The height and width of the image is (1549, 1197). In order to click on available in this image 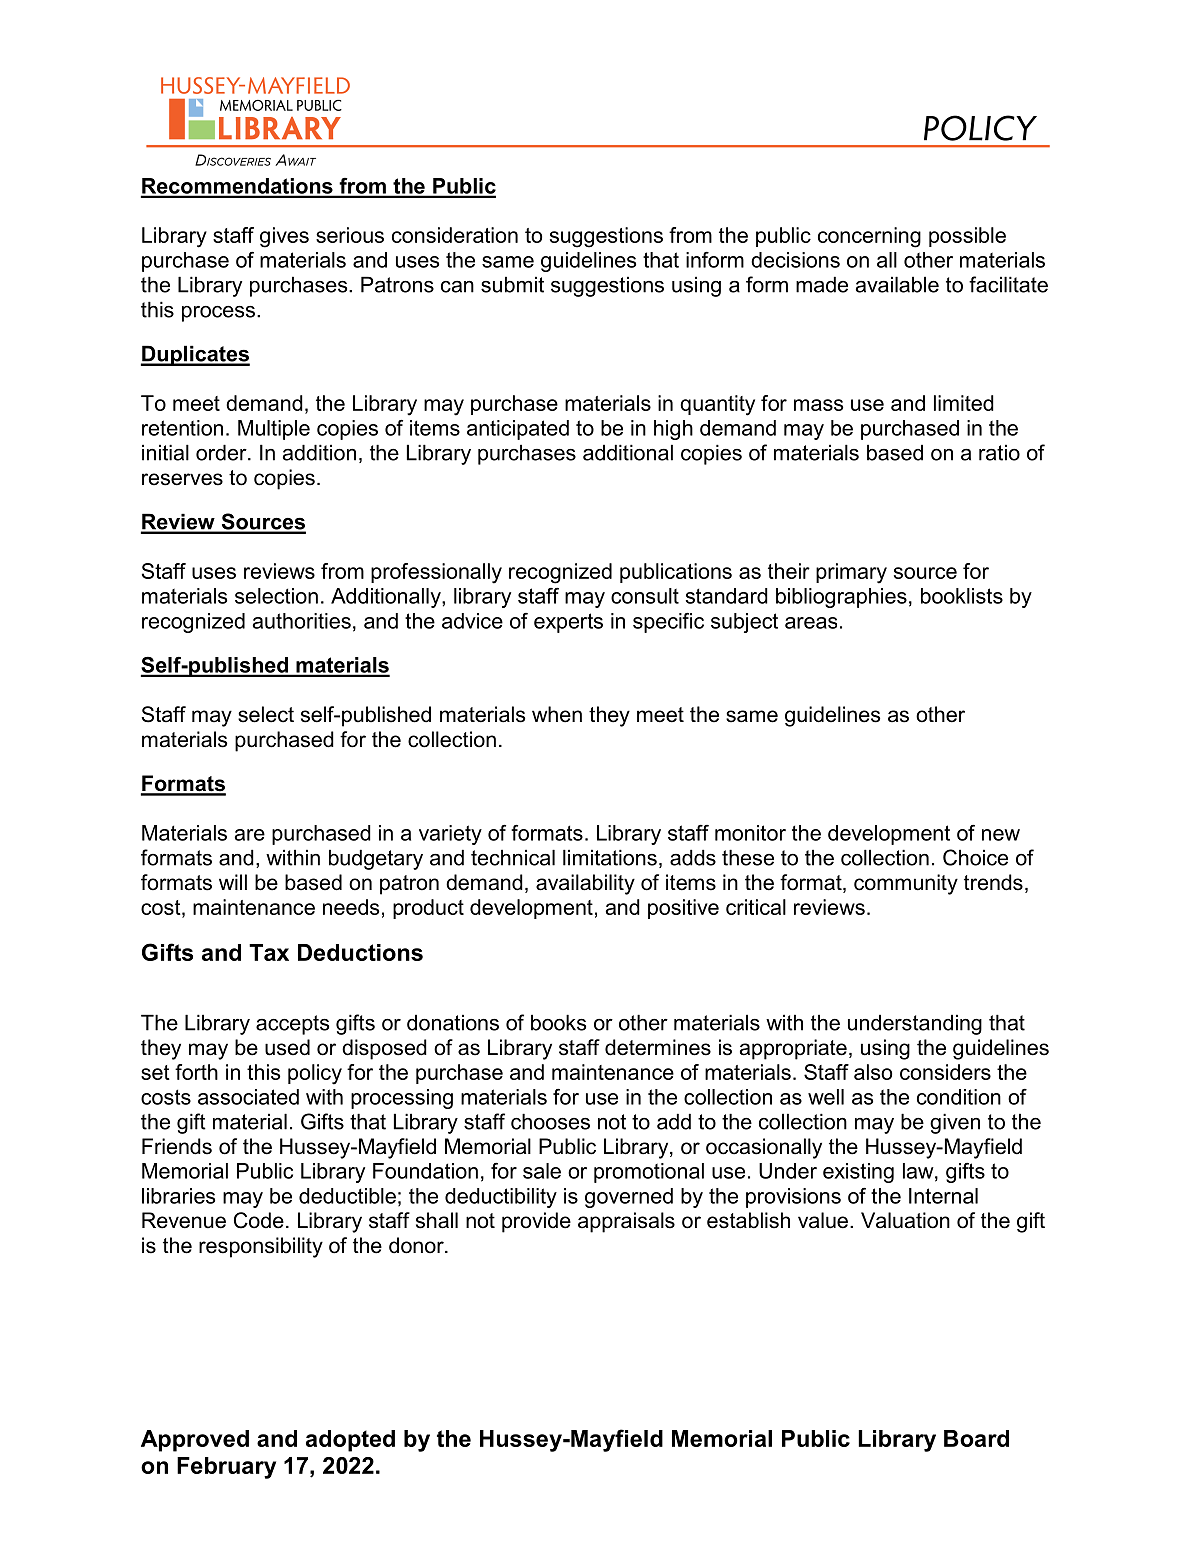, I will do `click(897, 284)`.
